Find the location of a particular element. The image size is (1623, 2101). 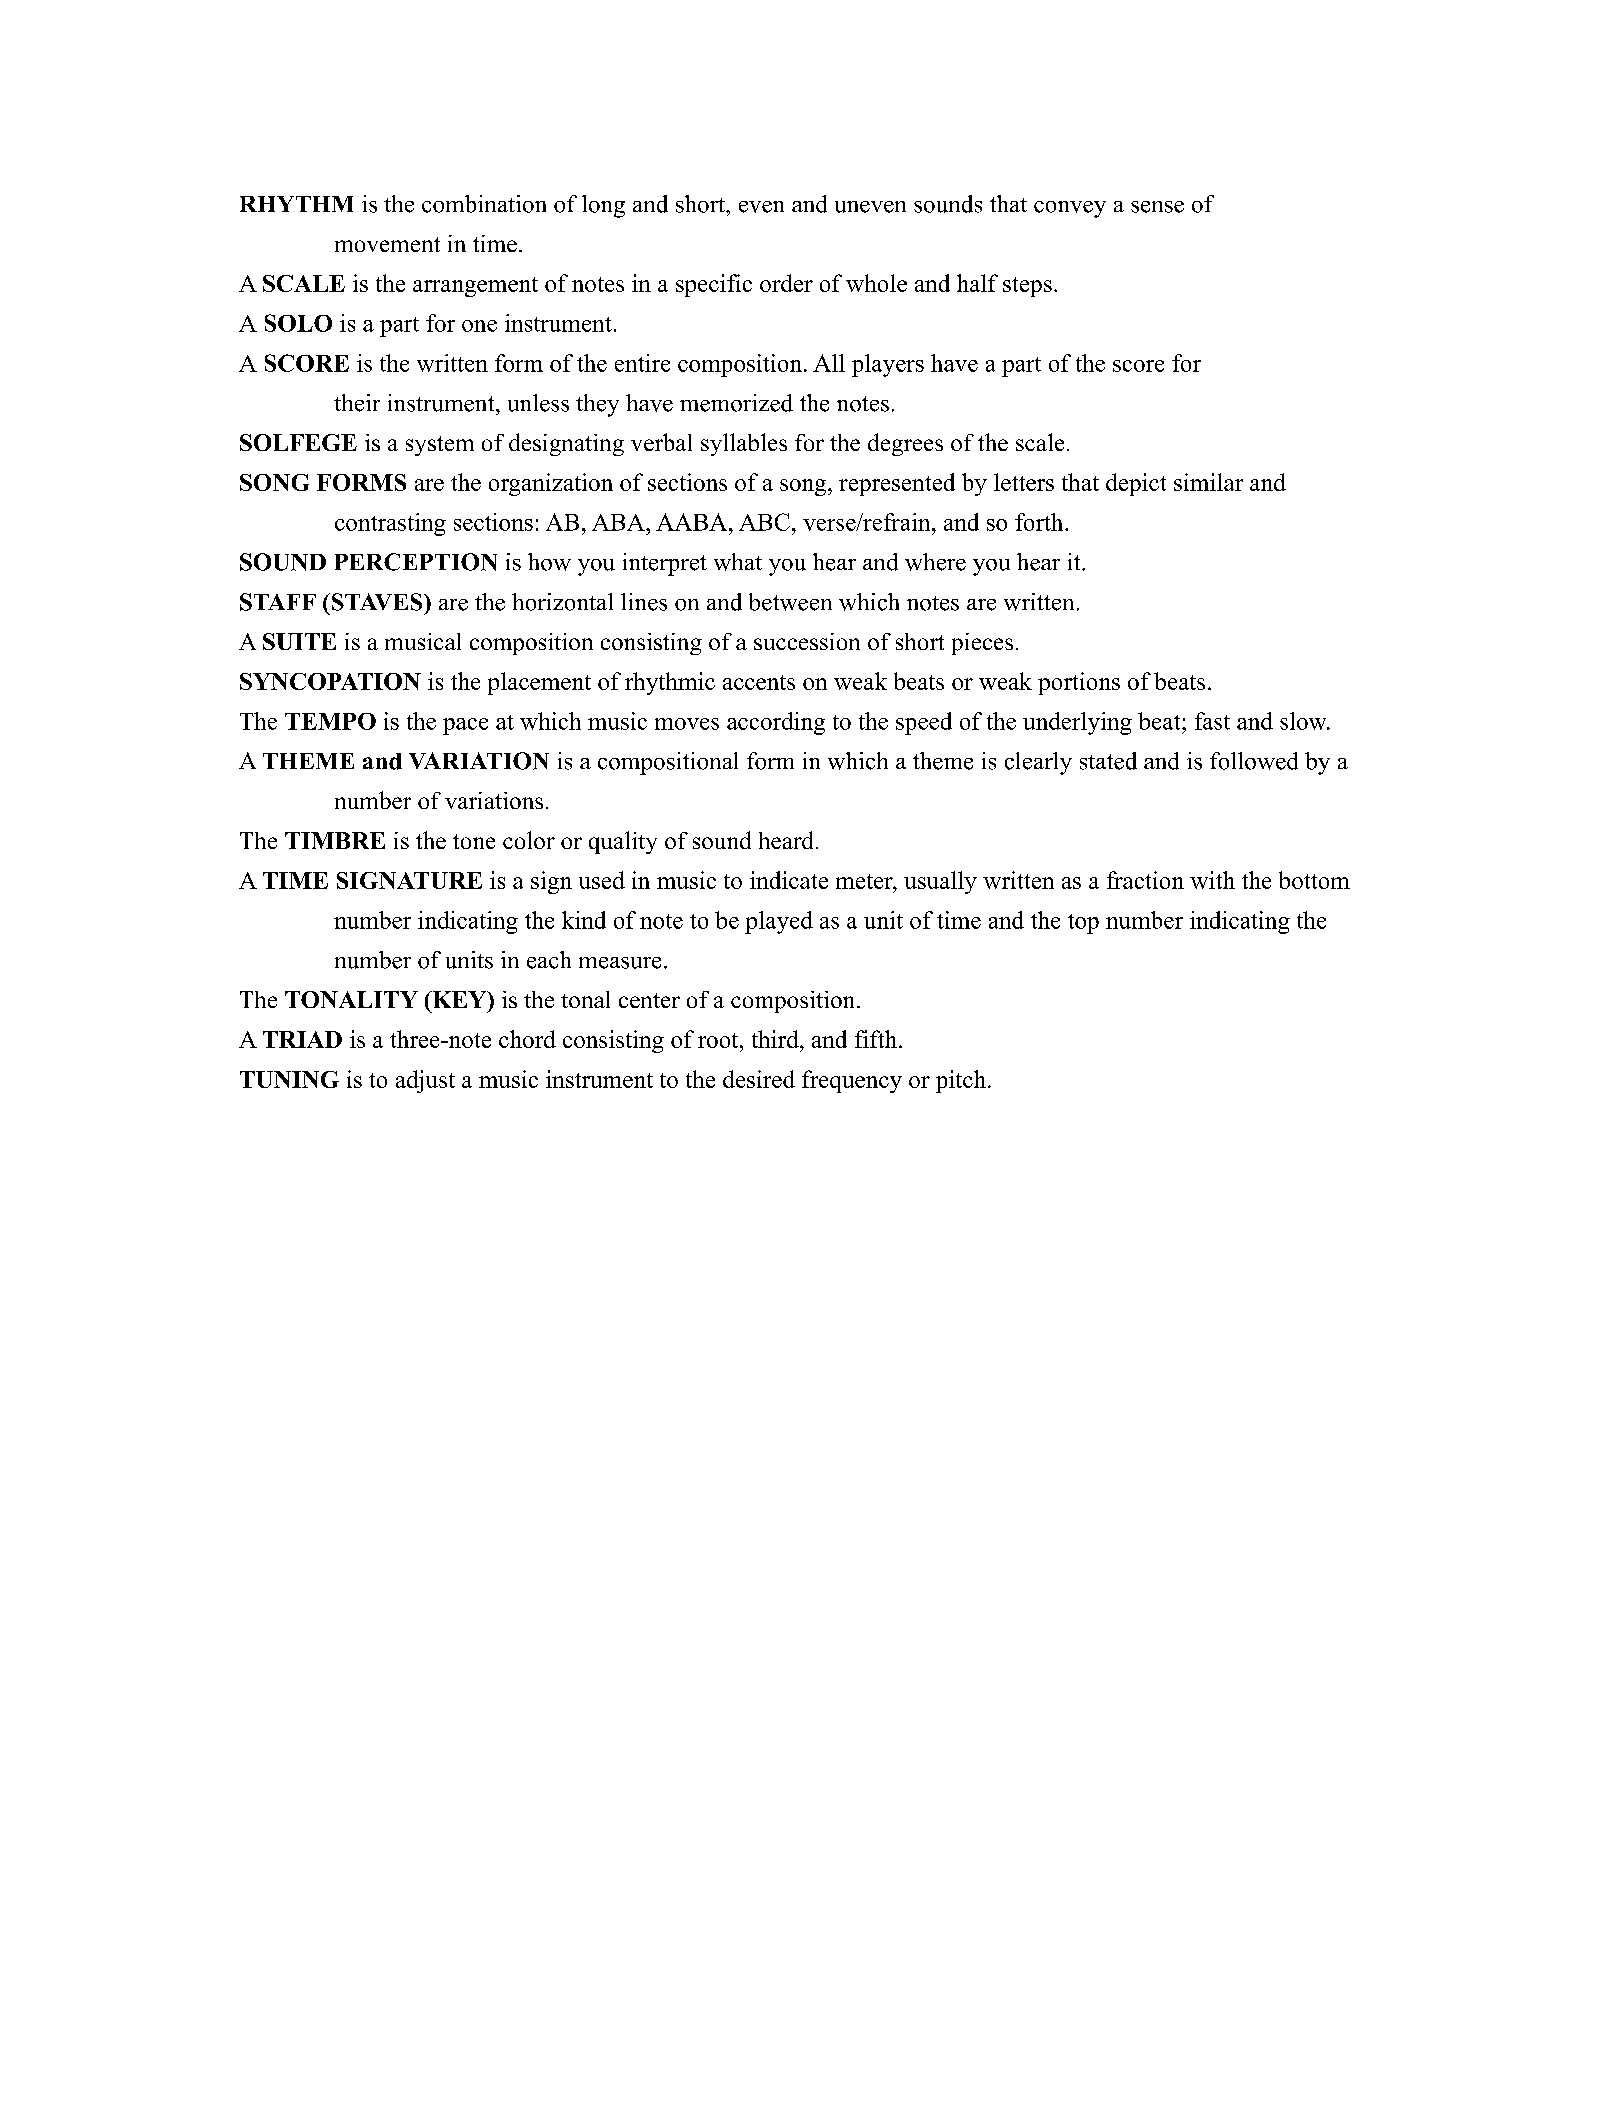

movement is located at coordinates (387, 244).
